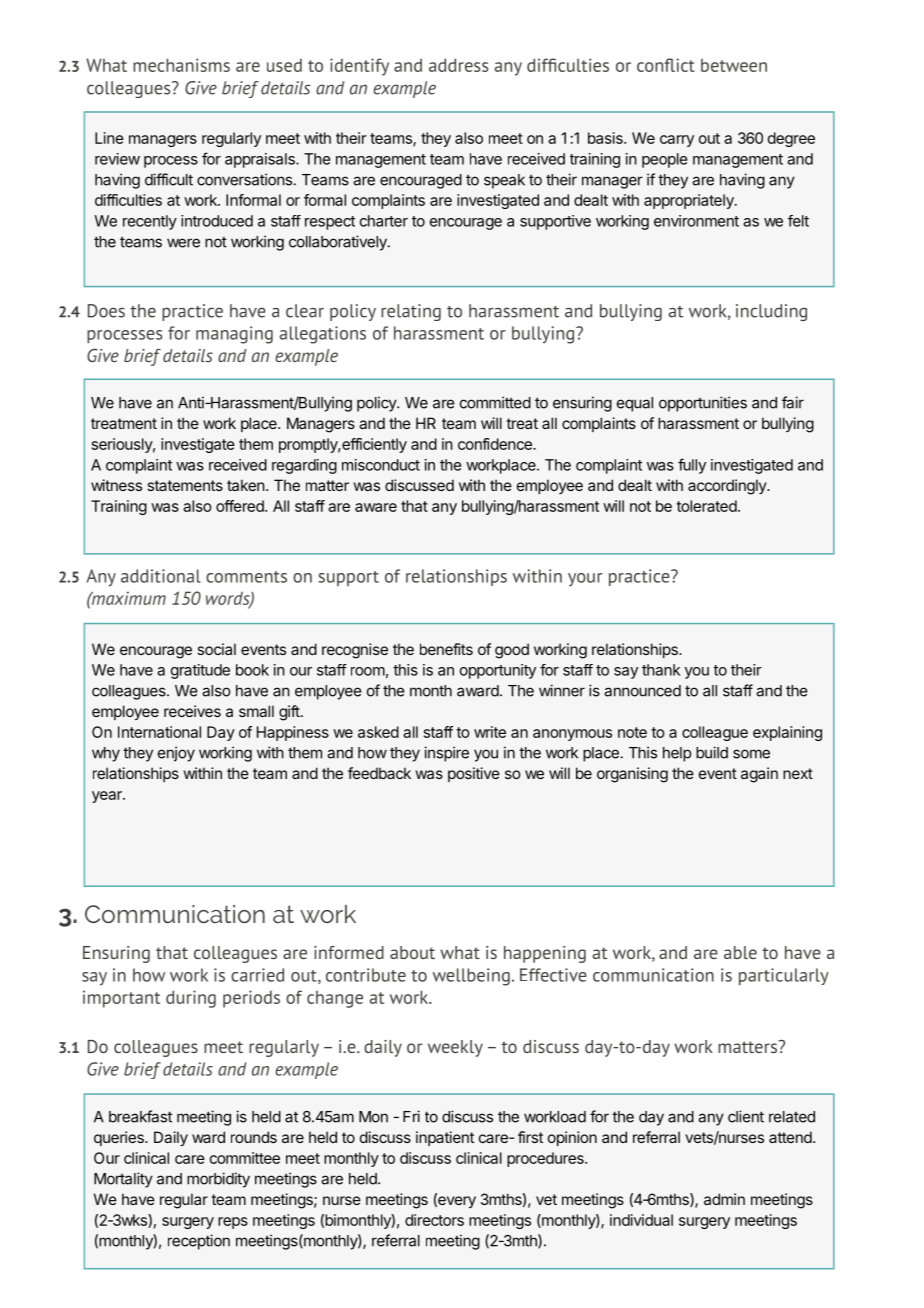  I want to click on build, so click(712, 752).
